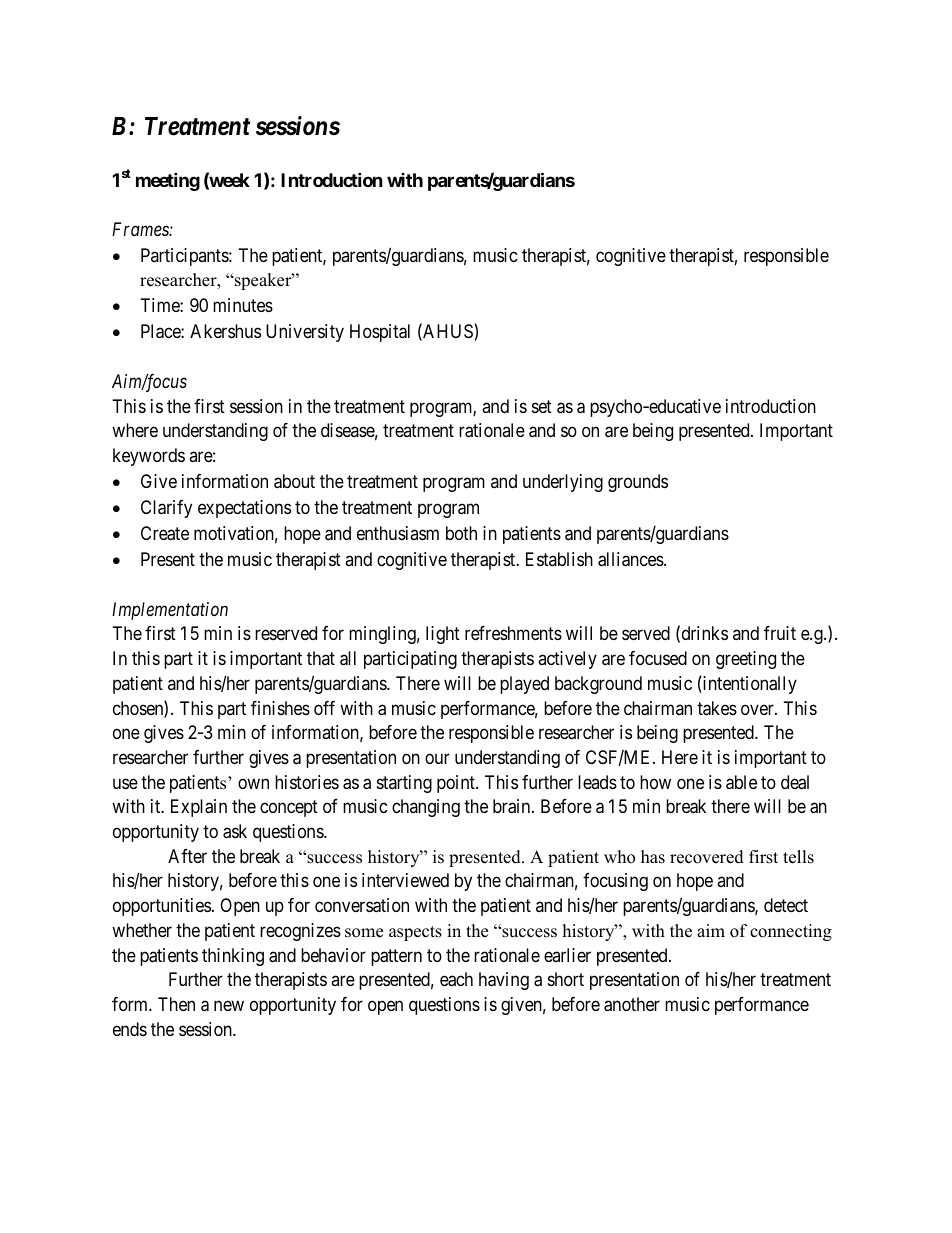  What do you see at coordinates (542, 406) in the screenshot?
I see `set` at bounding box center [542, 406].
